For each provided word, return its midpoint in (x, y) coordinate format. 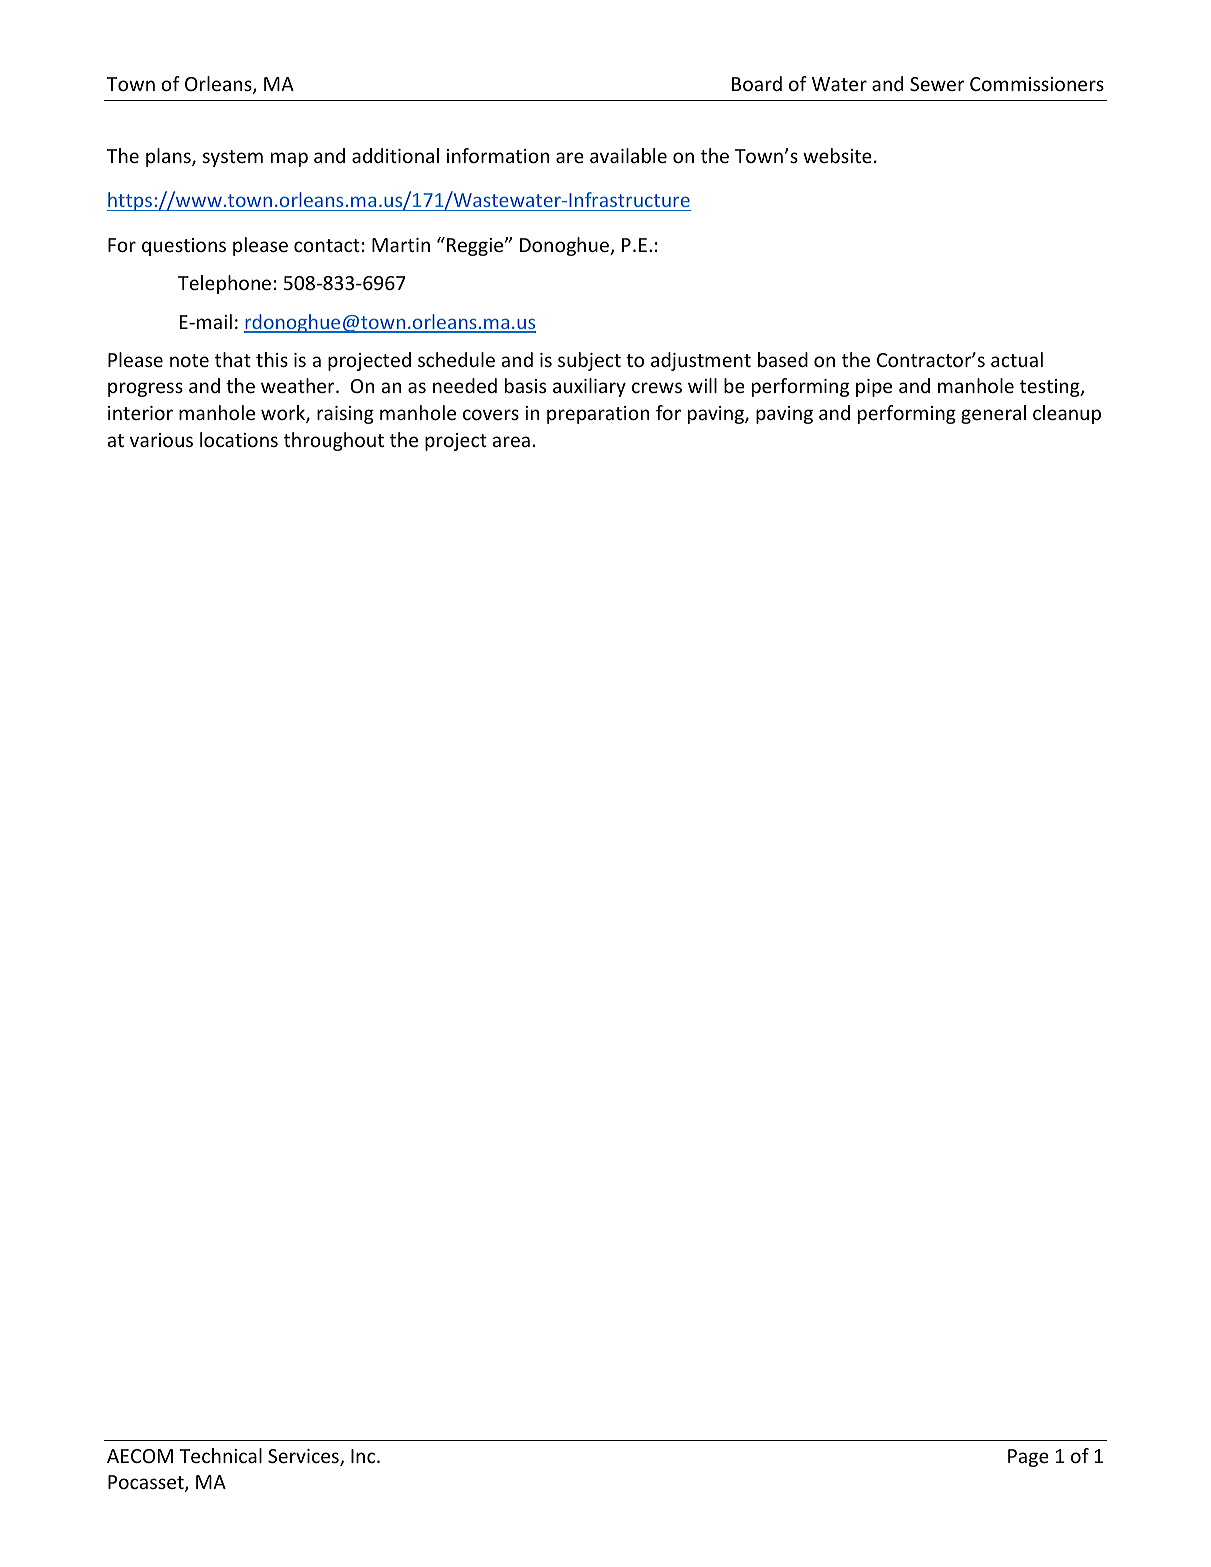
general (993, 414)
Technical (220, 1455)
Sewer (937, 84)
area (511, 441)
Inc (364, 1456)
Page (1028, 1458)
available (628, 155)
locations (239, 439)
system (233, 158)
